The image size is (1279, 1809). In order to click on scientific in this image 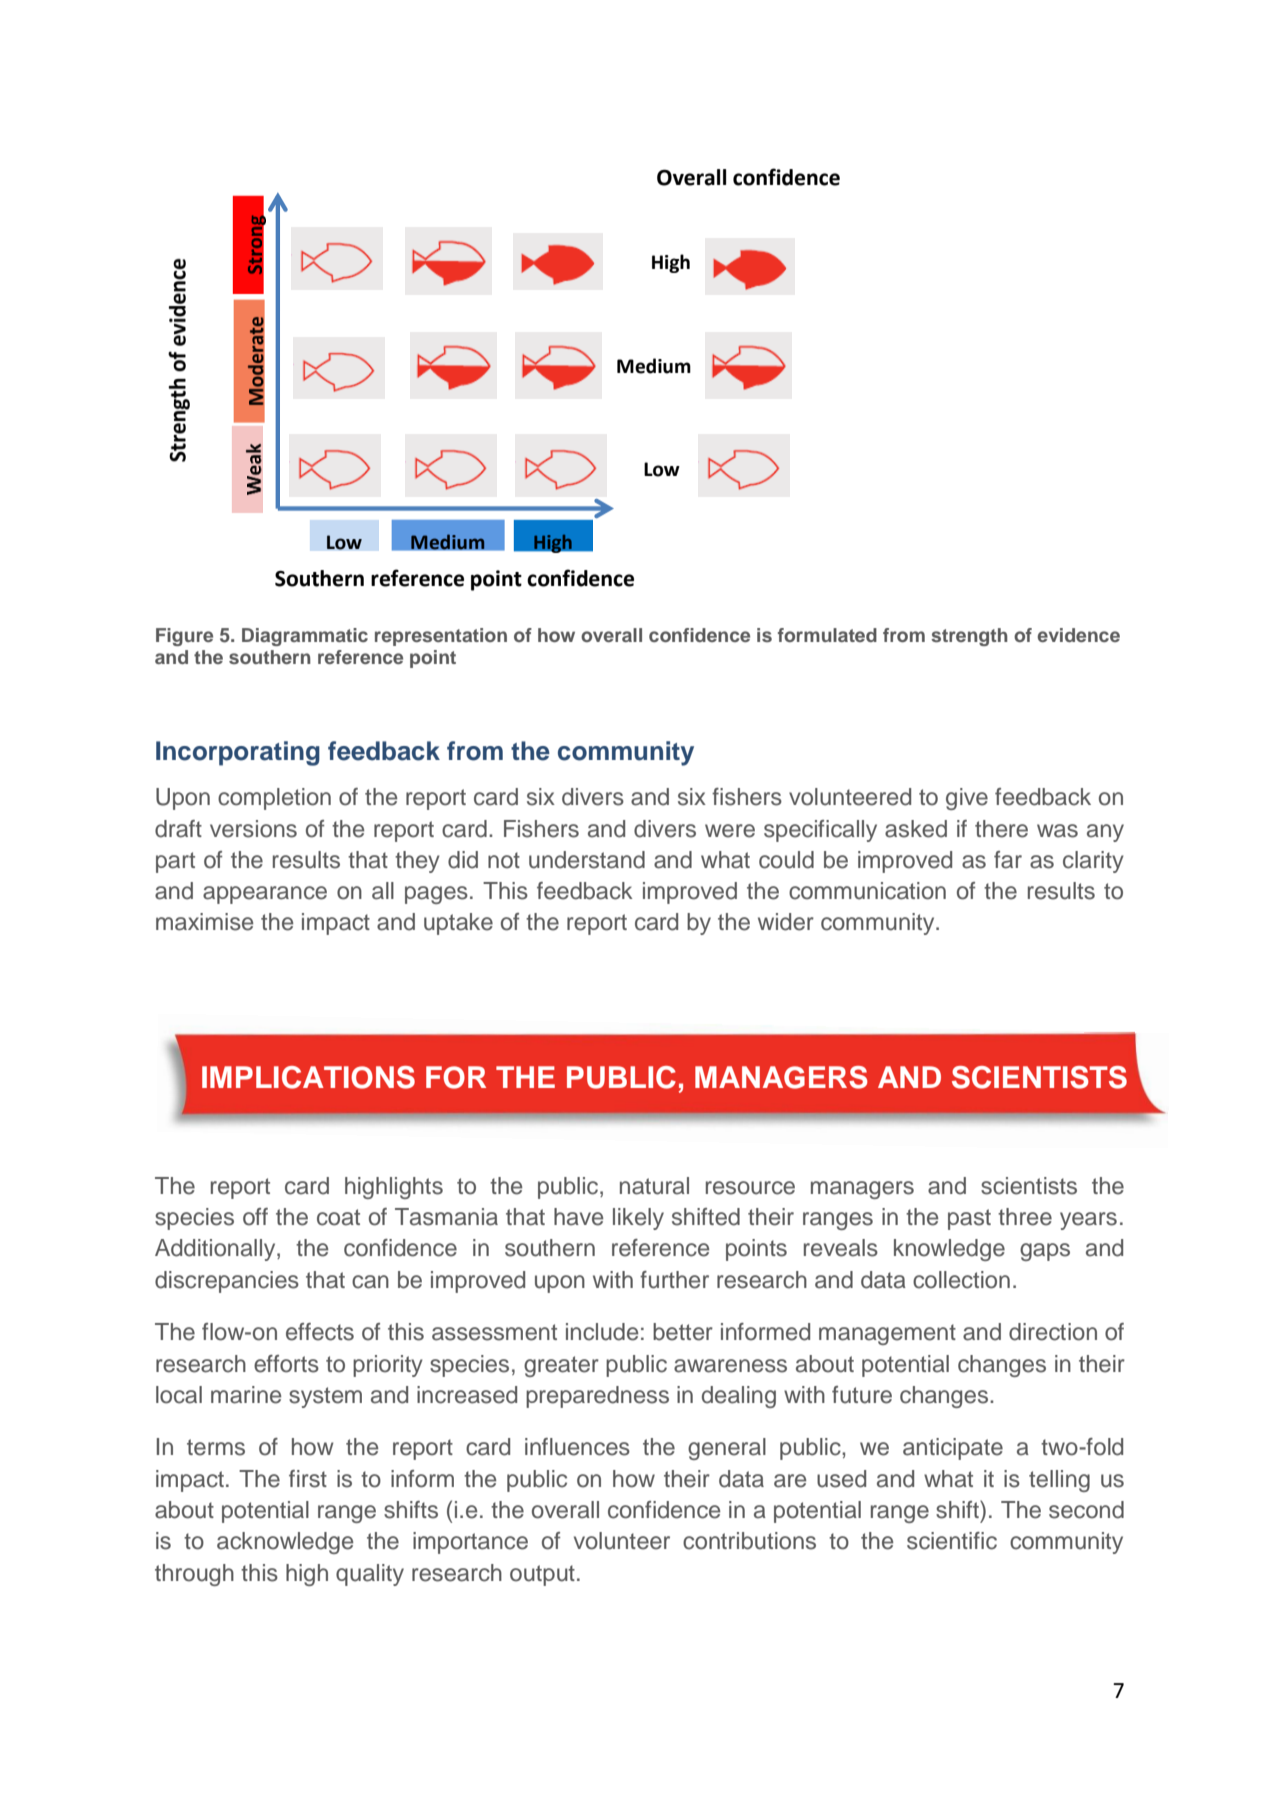, I will do `click(952, 1541)`.
